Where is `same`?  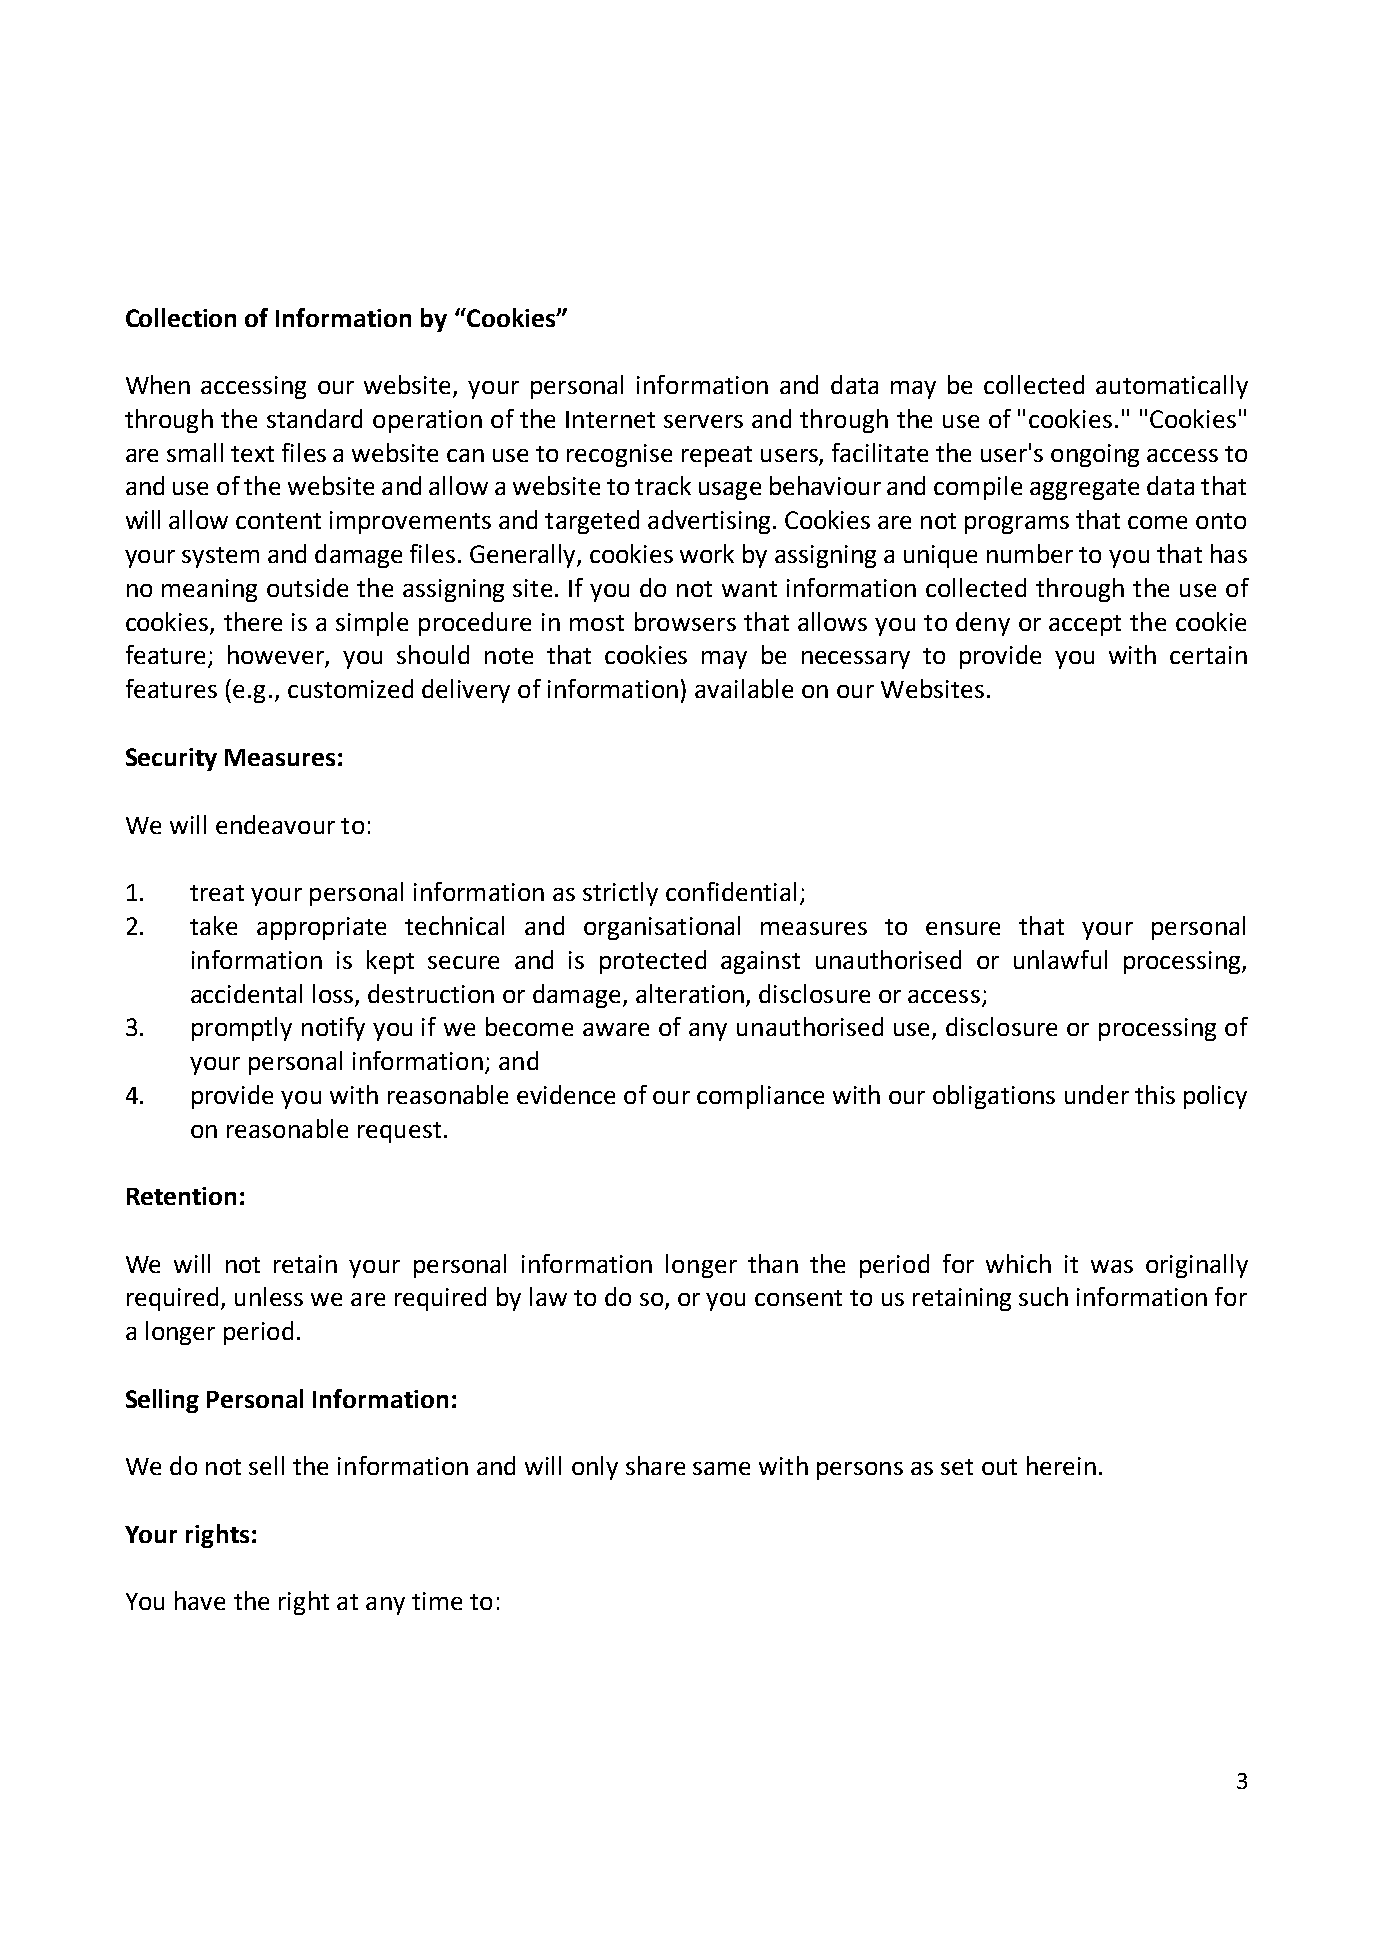 same is located at coordinates (721, 1468).
